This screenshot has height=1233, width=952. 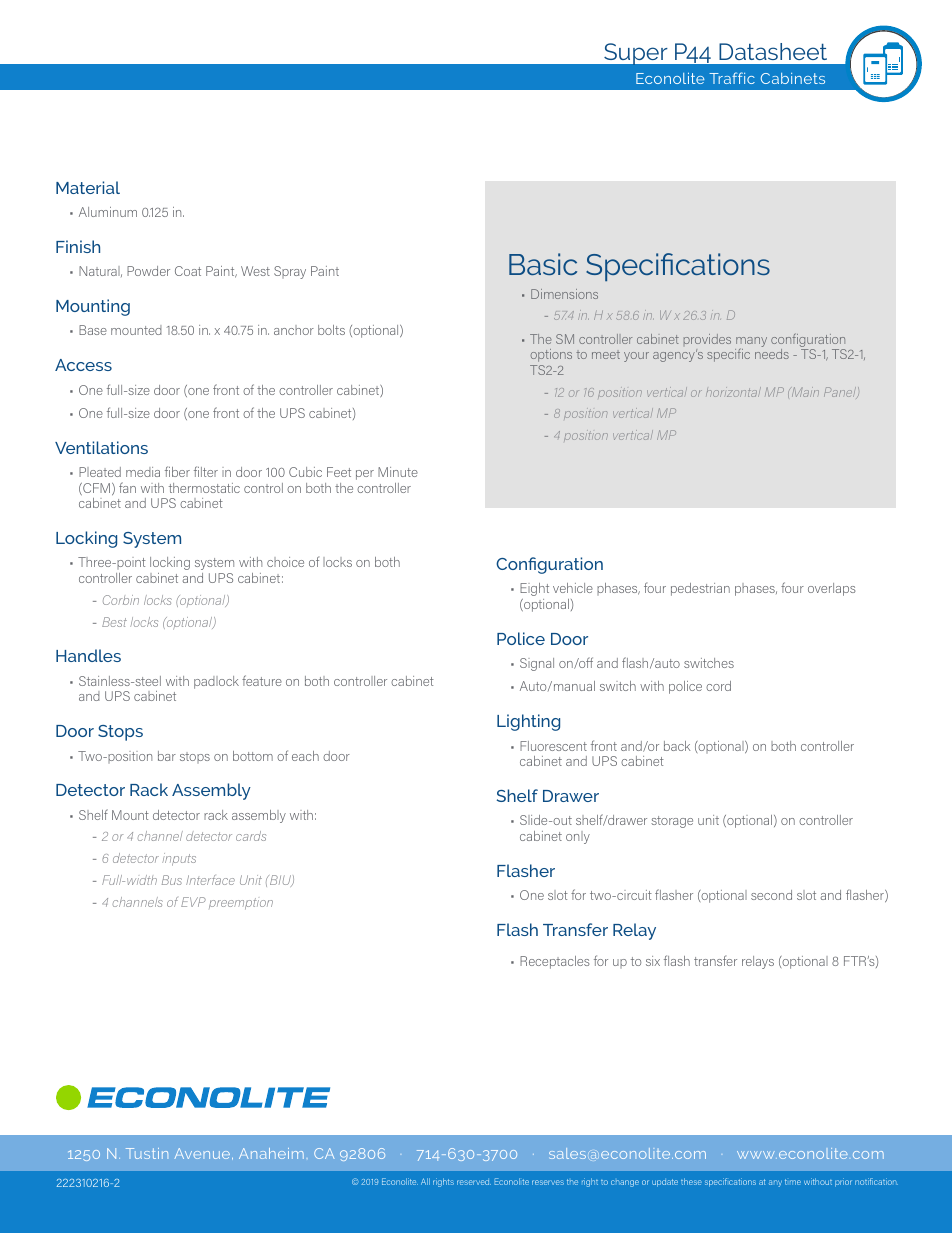 What do you see at coordinates (732, 78) in the screenshot?
I see `Traffic` at bounding box center [732, 78].
